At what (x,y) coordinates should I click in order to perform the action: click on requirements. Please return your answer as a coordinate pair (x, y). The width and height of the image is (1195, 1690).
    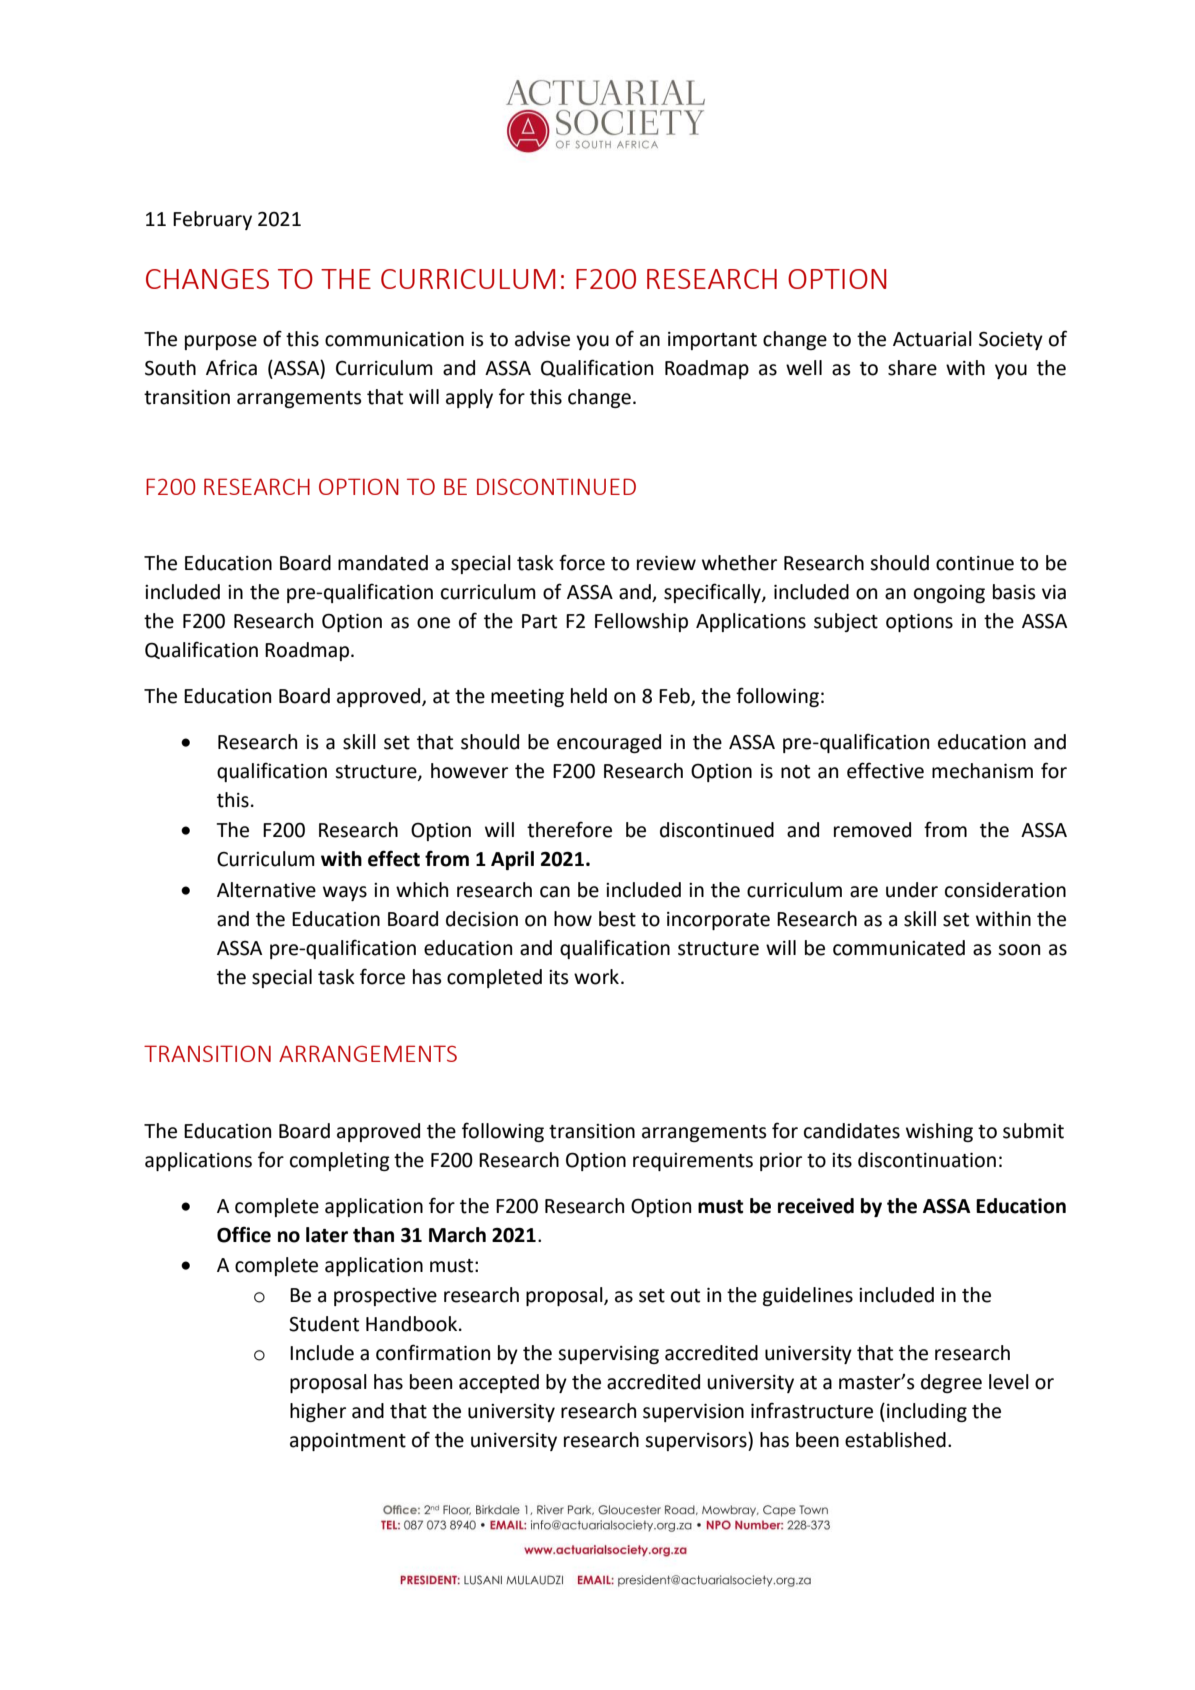
    Looking at the image, I should click on (693, 1162).
